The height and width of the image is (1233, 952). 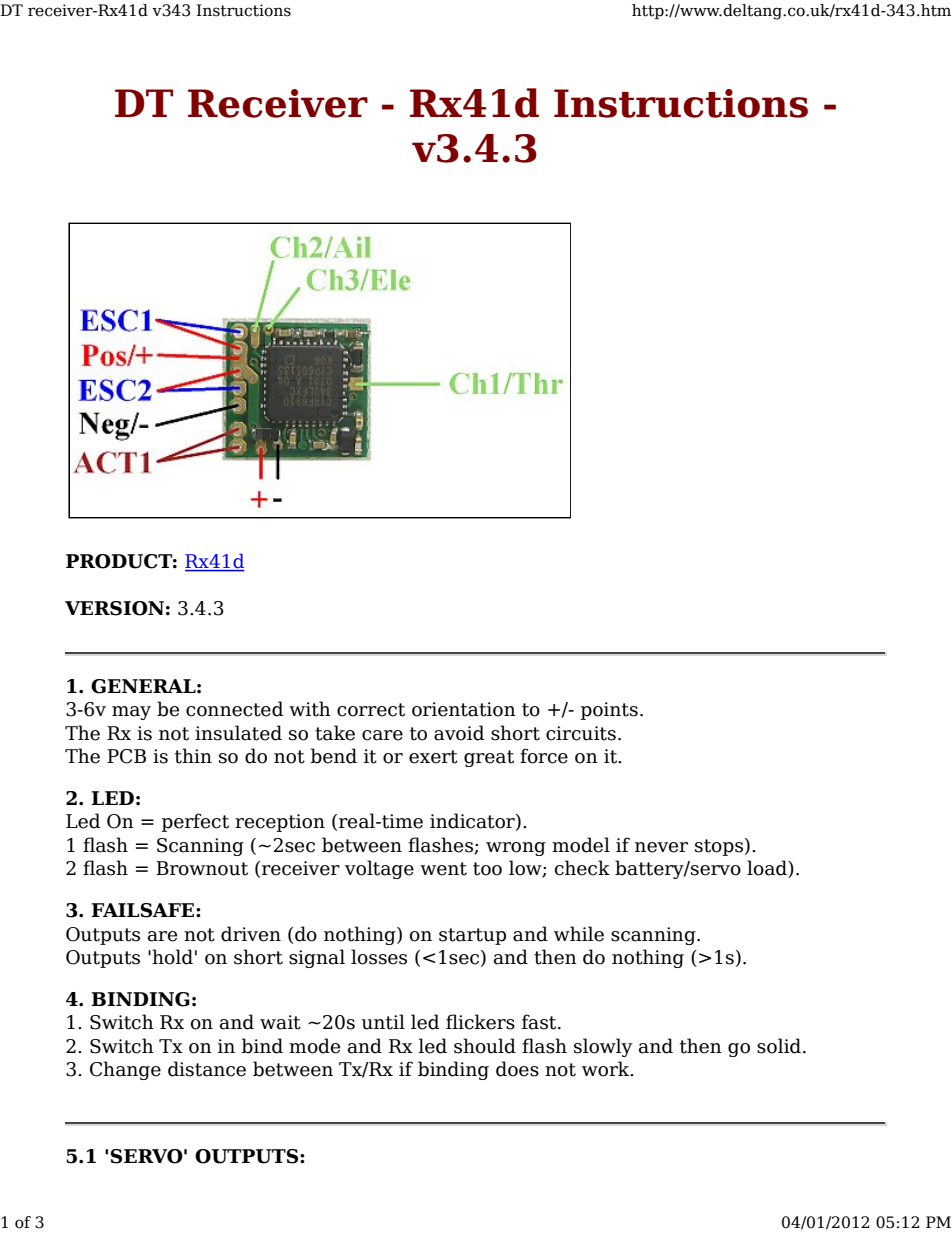 I want to click on distance, so click(x=207, y=1069).
